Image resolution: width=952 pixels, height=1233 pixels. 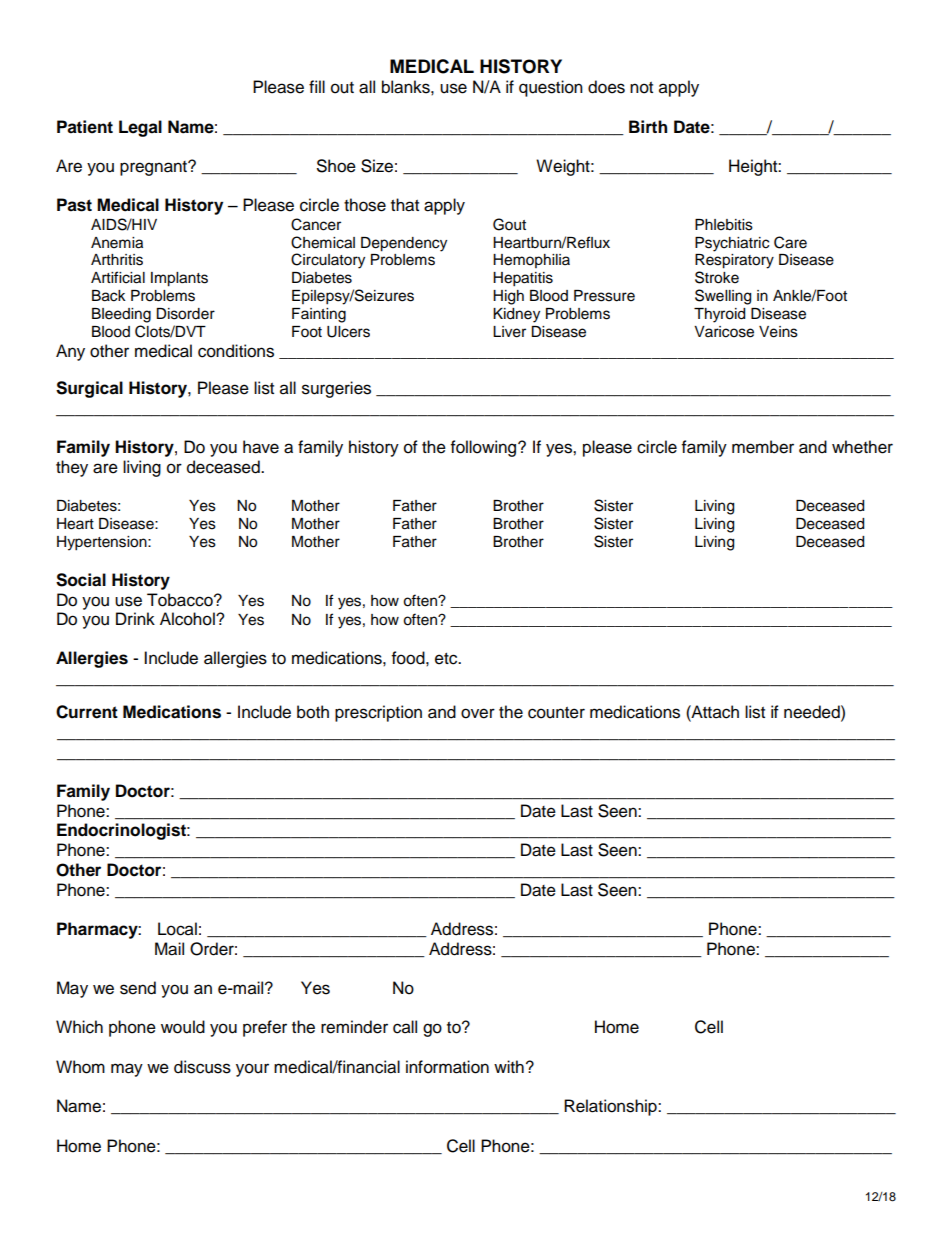 What do you see at coordinates (648, 126) in the screenshot?
I see `Birth` at bounding box center [648, 126].
